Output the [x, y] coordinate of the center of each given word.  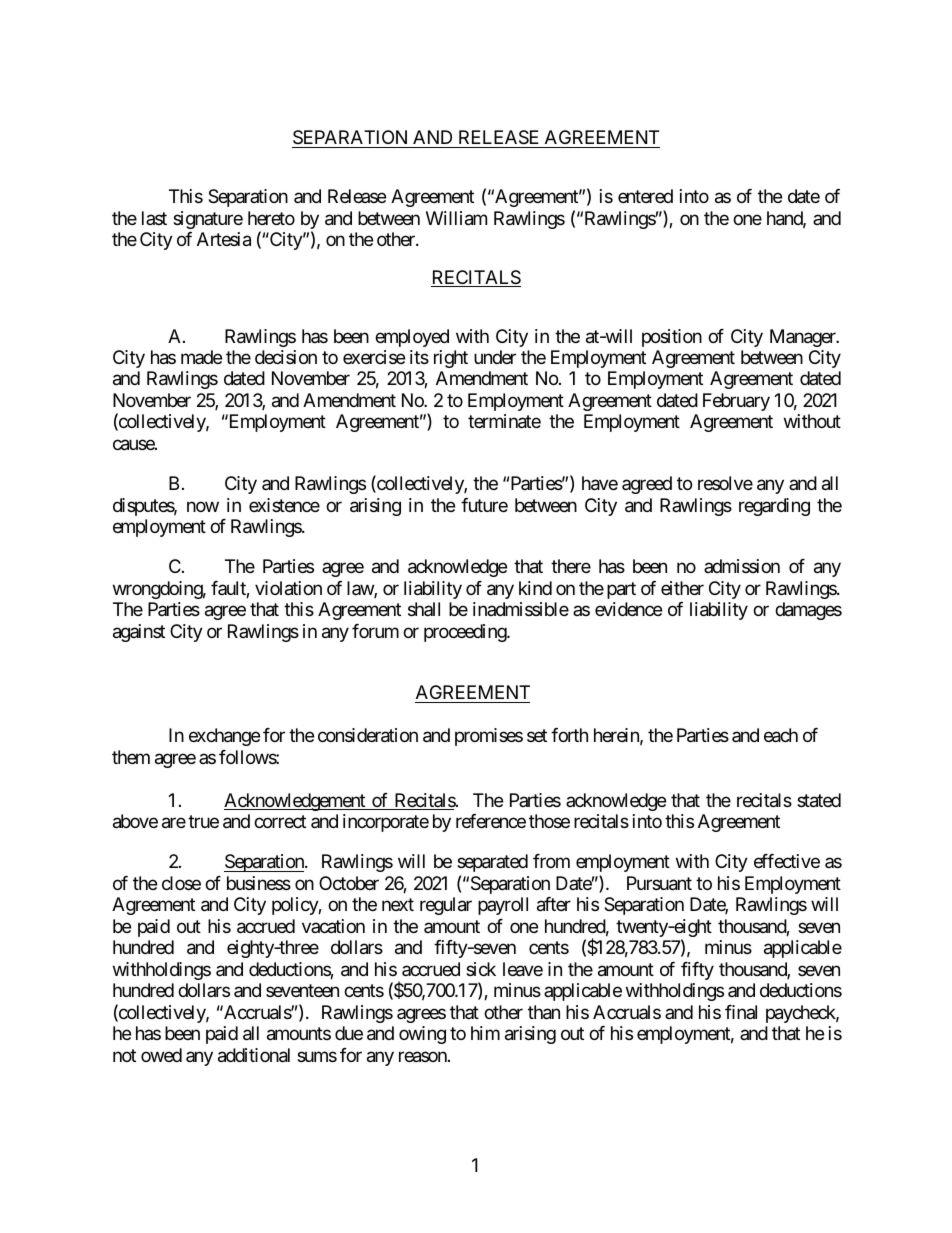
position [672, 338]
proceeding [466, 633]
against [139, 633]
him [485, 1033]
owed [161, 1055]
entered [645, 196]
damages [808, 611]
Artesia [224, 239]
